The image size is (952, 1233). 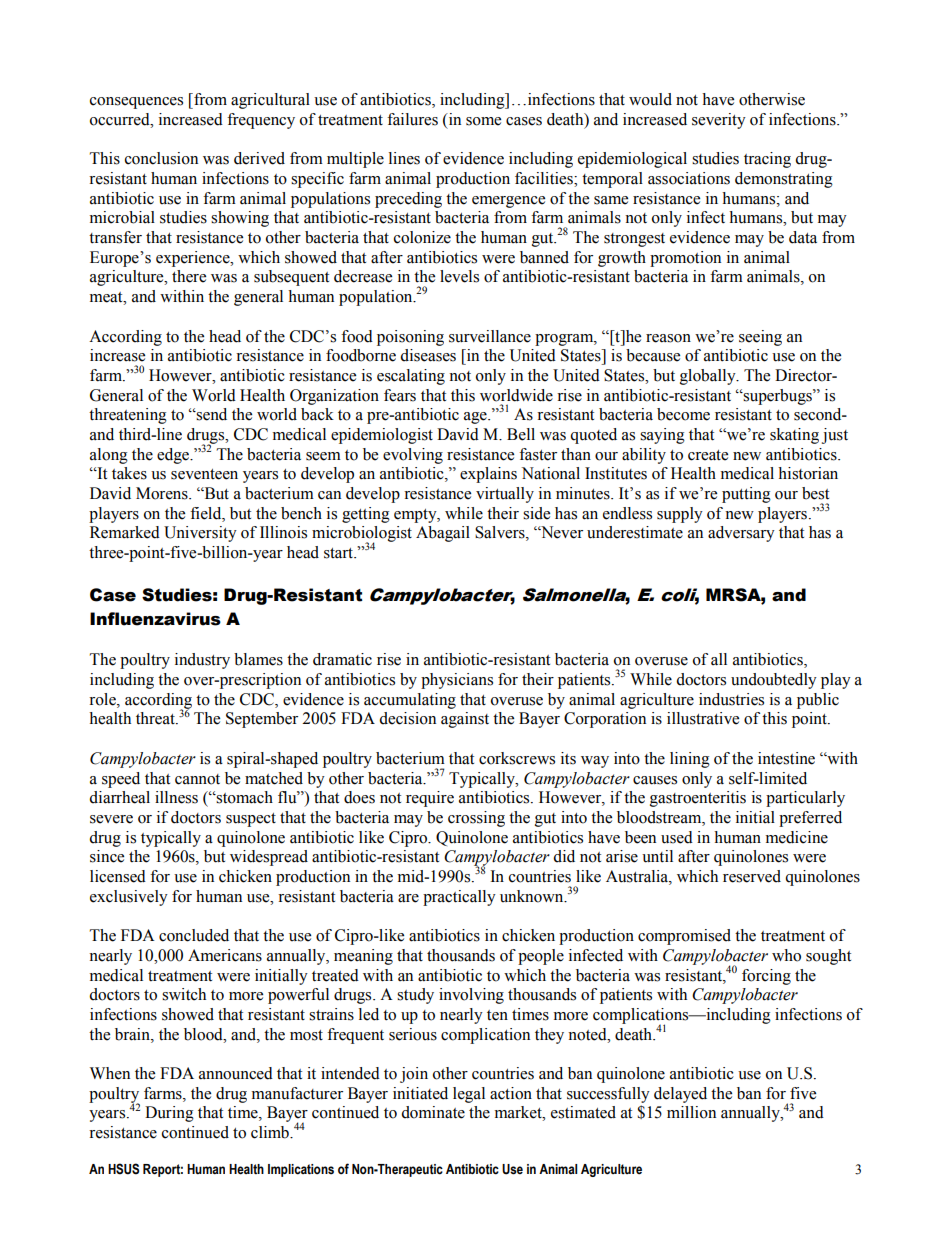 I want to click on there, so click(x=189, y=276).
